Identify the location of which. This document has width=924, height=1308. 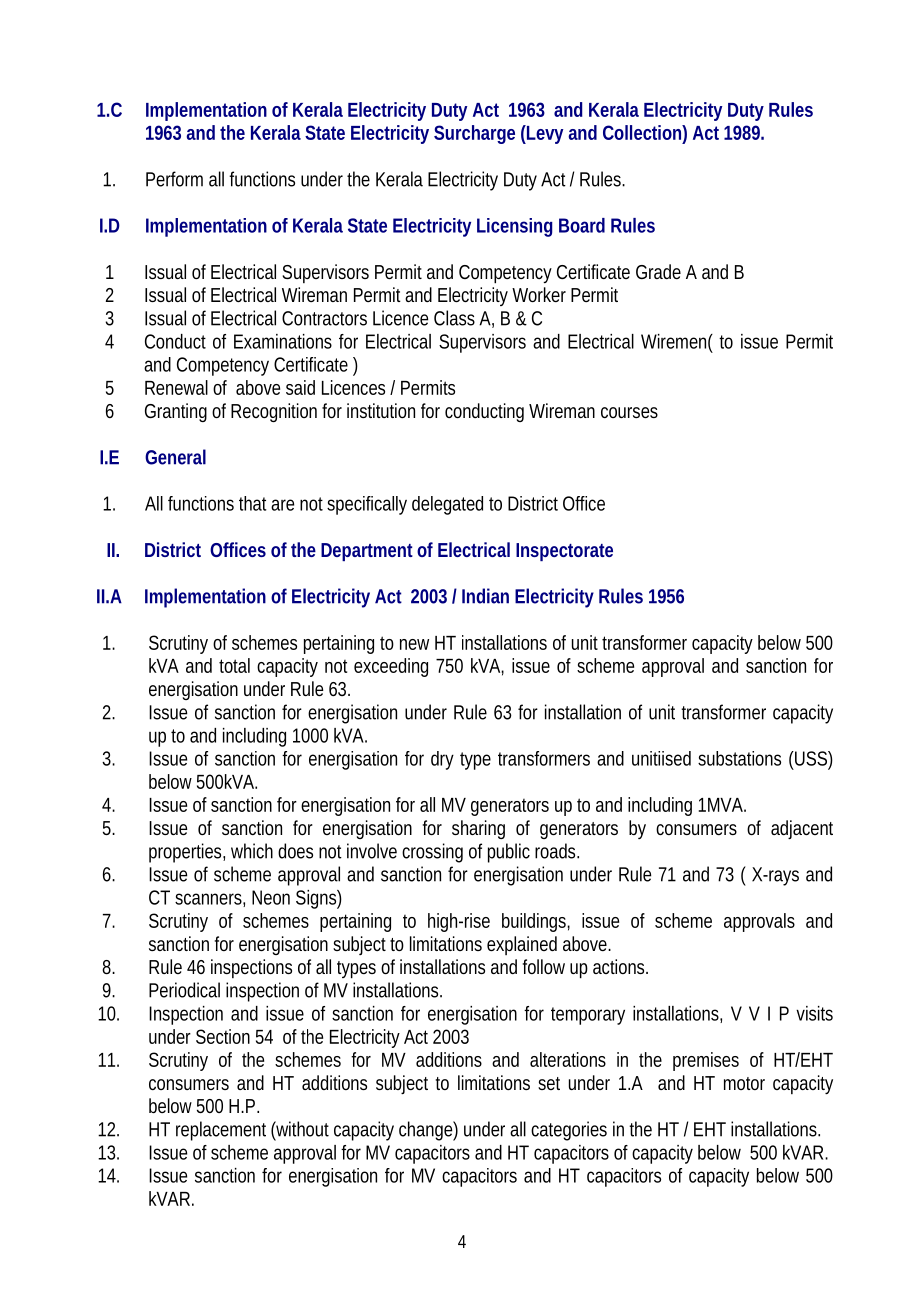
(252, 851).
